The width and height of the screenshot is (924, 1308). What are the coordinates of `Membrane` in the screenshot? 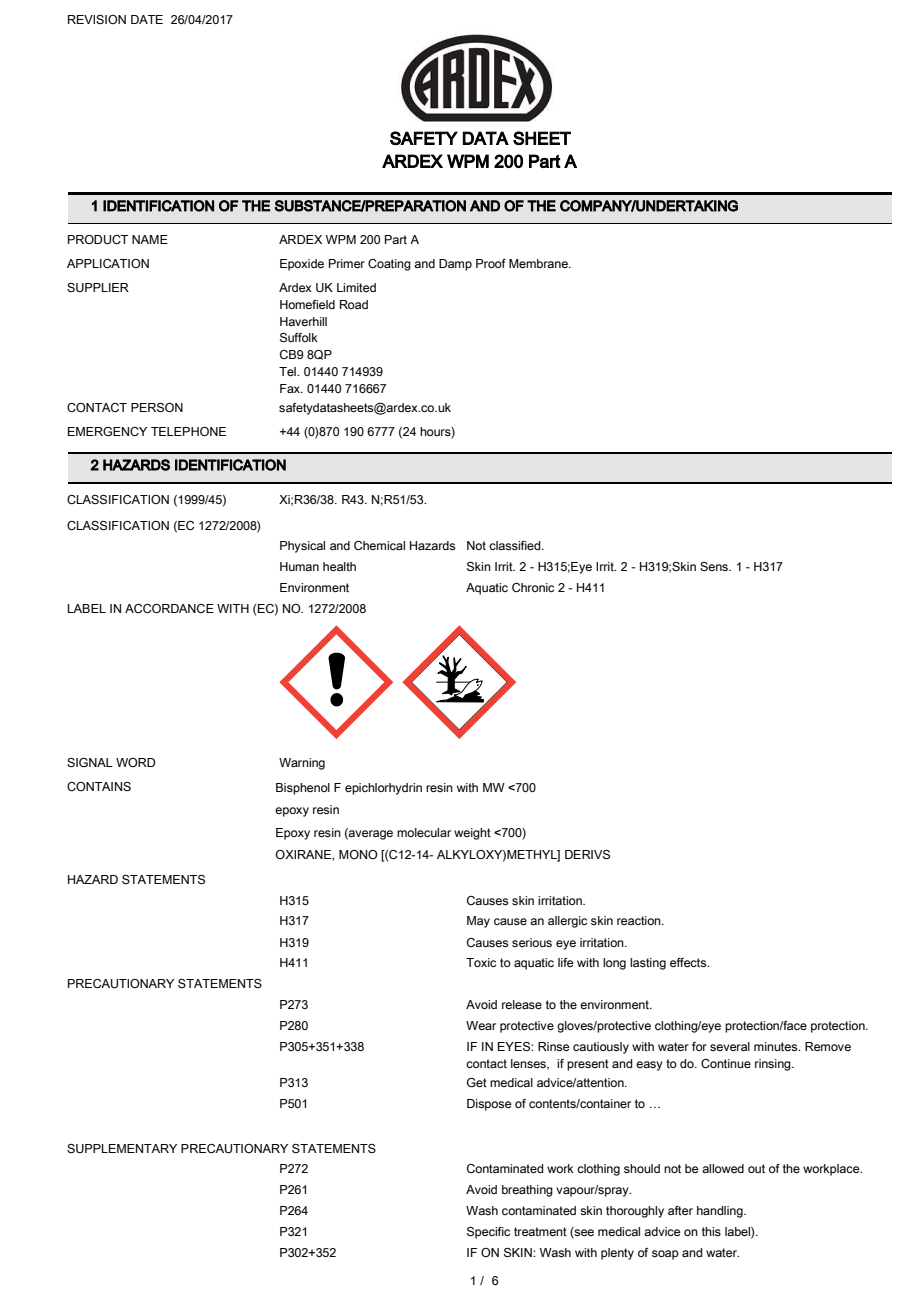 It's located at (539, 263).
